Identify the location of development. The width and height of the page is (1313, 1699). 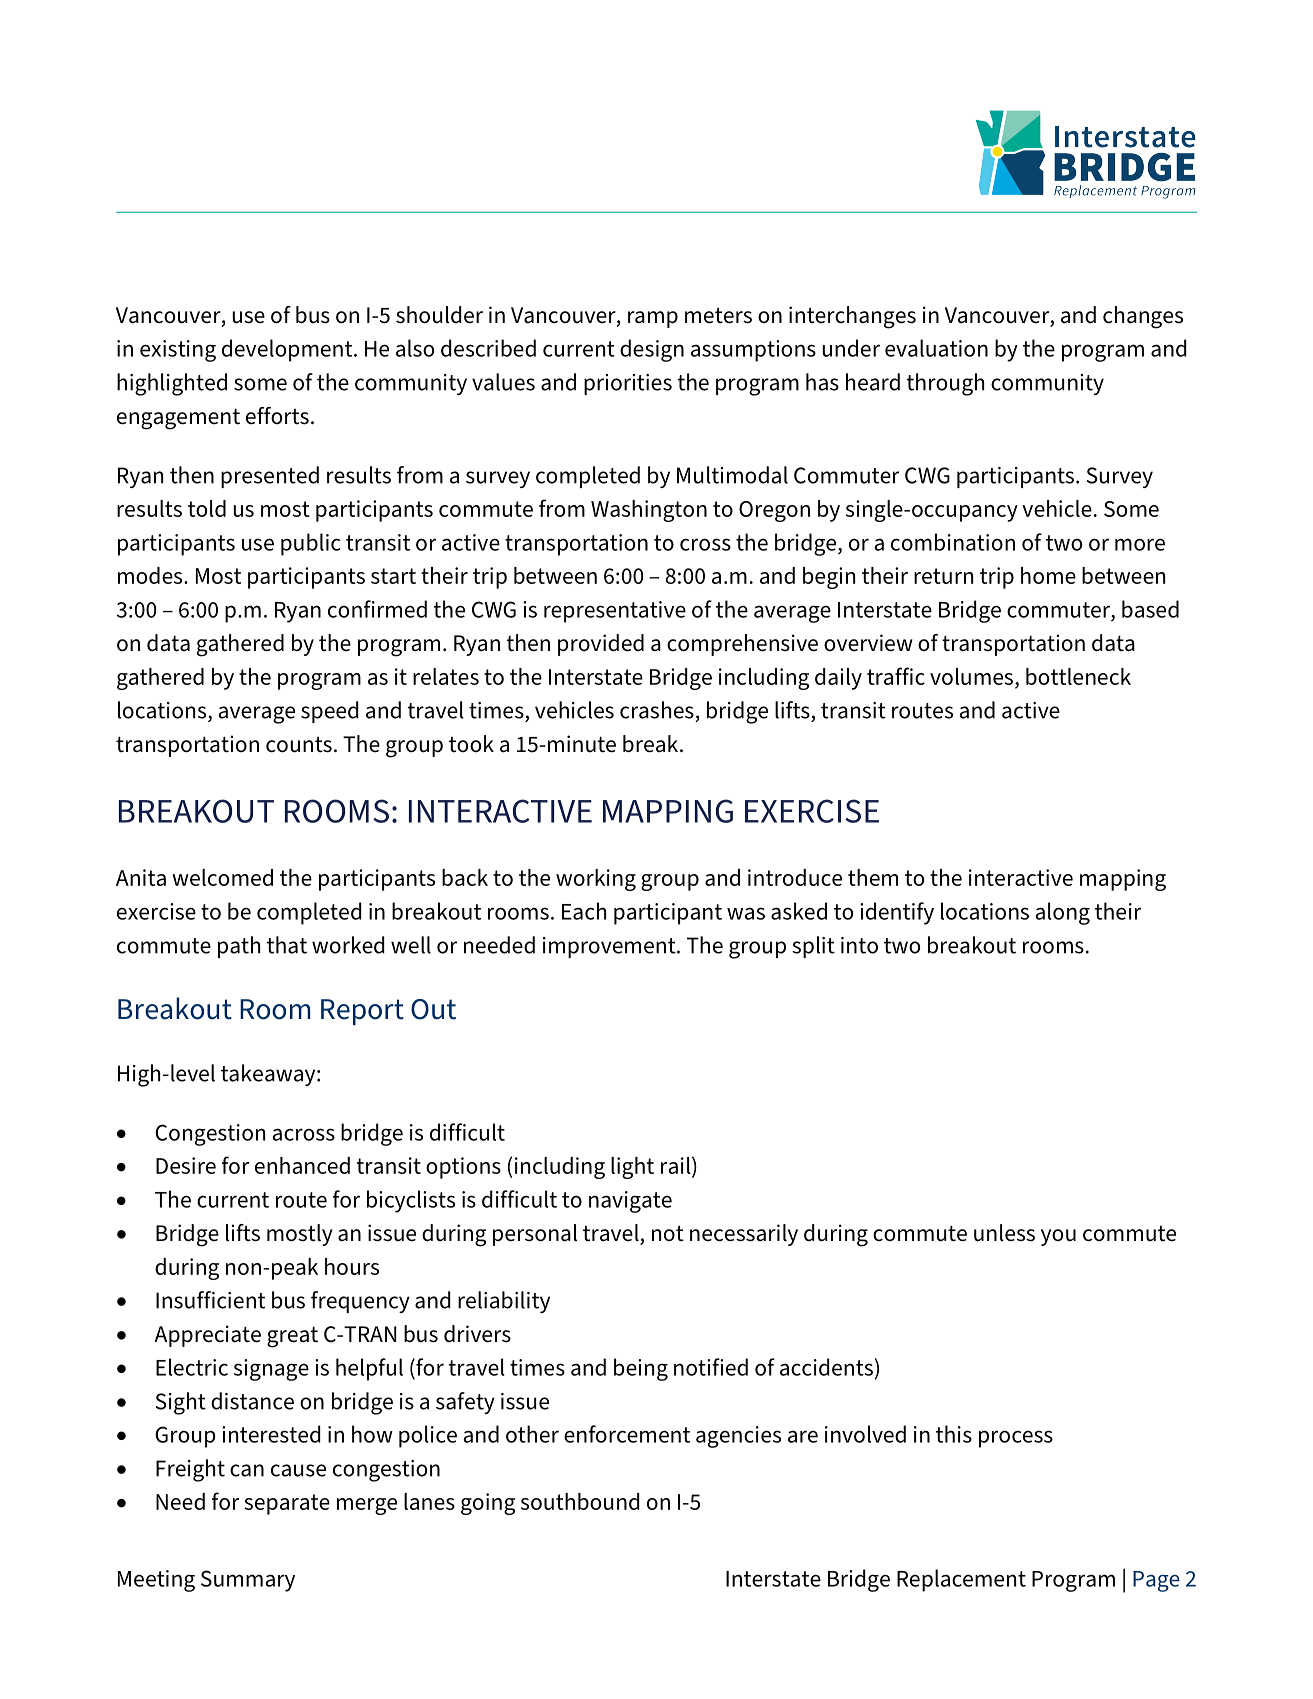
(288, 350).
